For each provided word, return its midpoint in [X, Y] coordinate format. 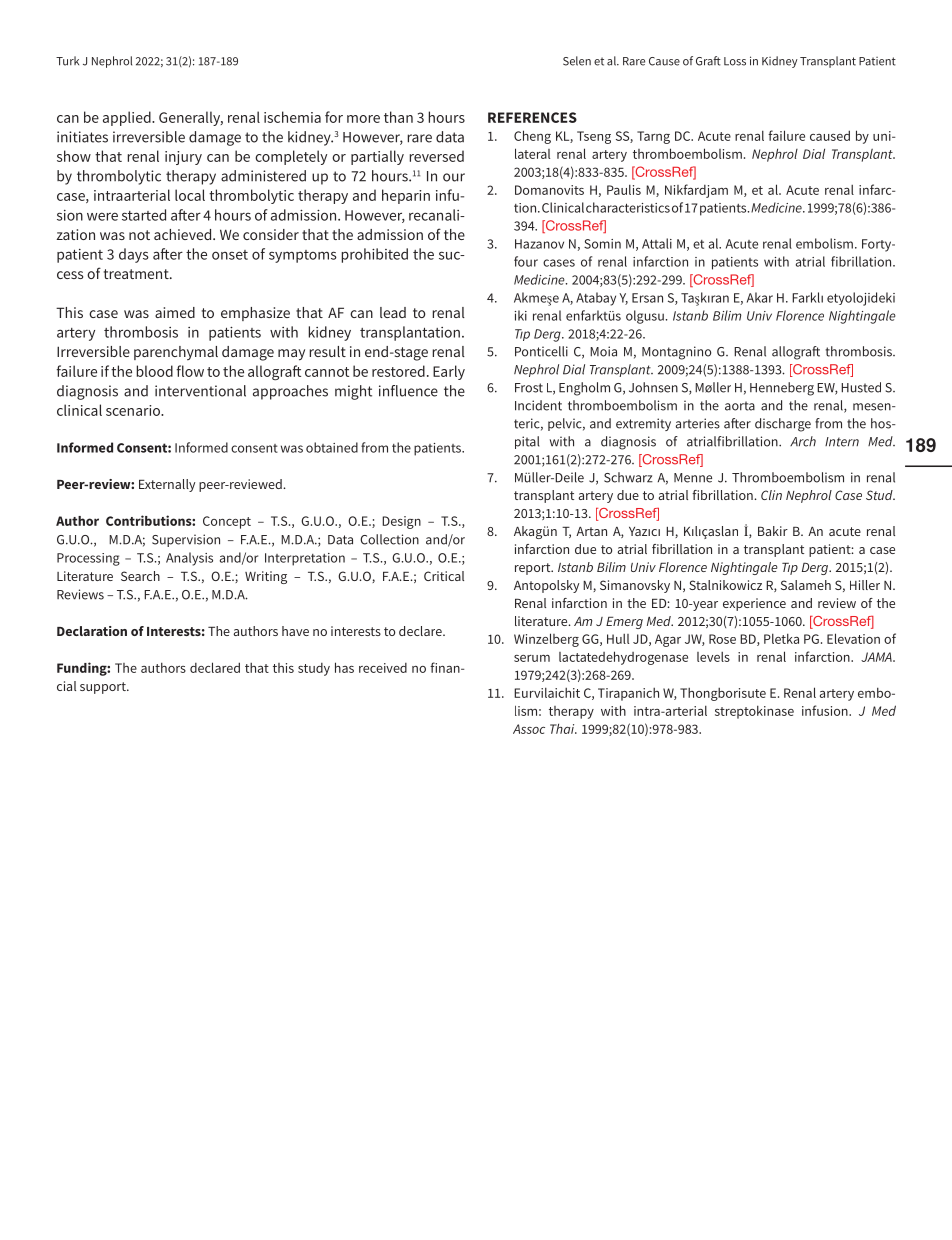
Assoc [529, 729]
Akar [760, 297]
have [295, 631]
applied [128, 118]
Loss [735, 61]
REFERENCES [532, 117]
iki [521, 315]
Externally [167, 485]
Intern [842, 442]
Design [401, 522]
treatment [137, 274]
